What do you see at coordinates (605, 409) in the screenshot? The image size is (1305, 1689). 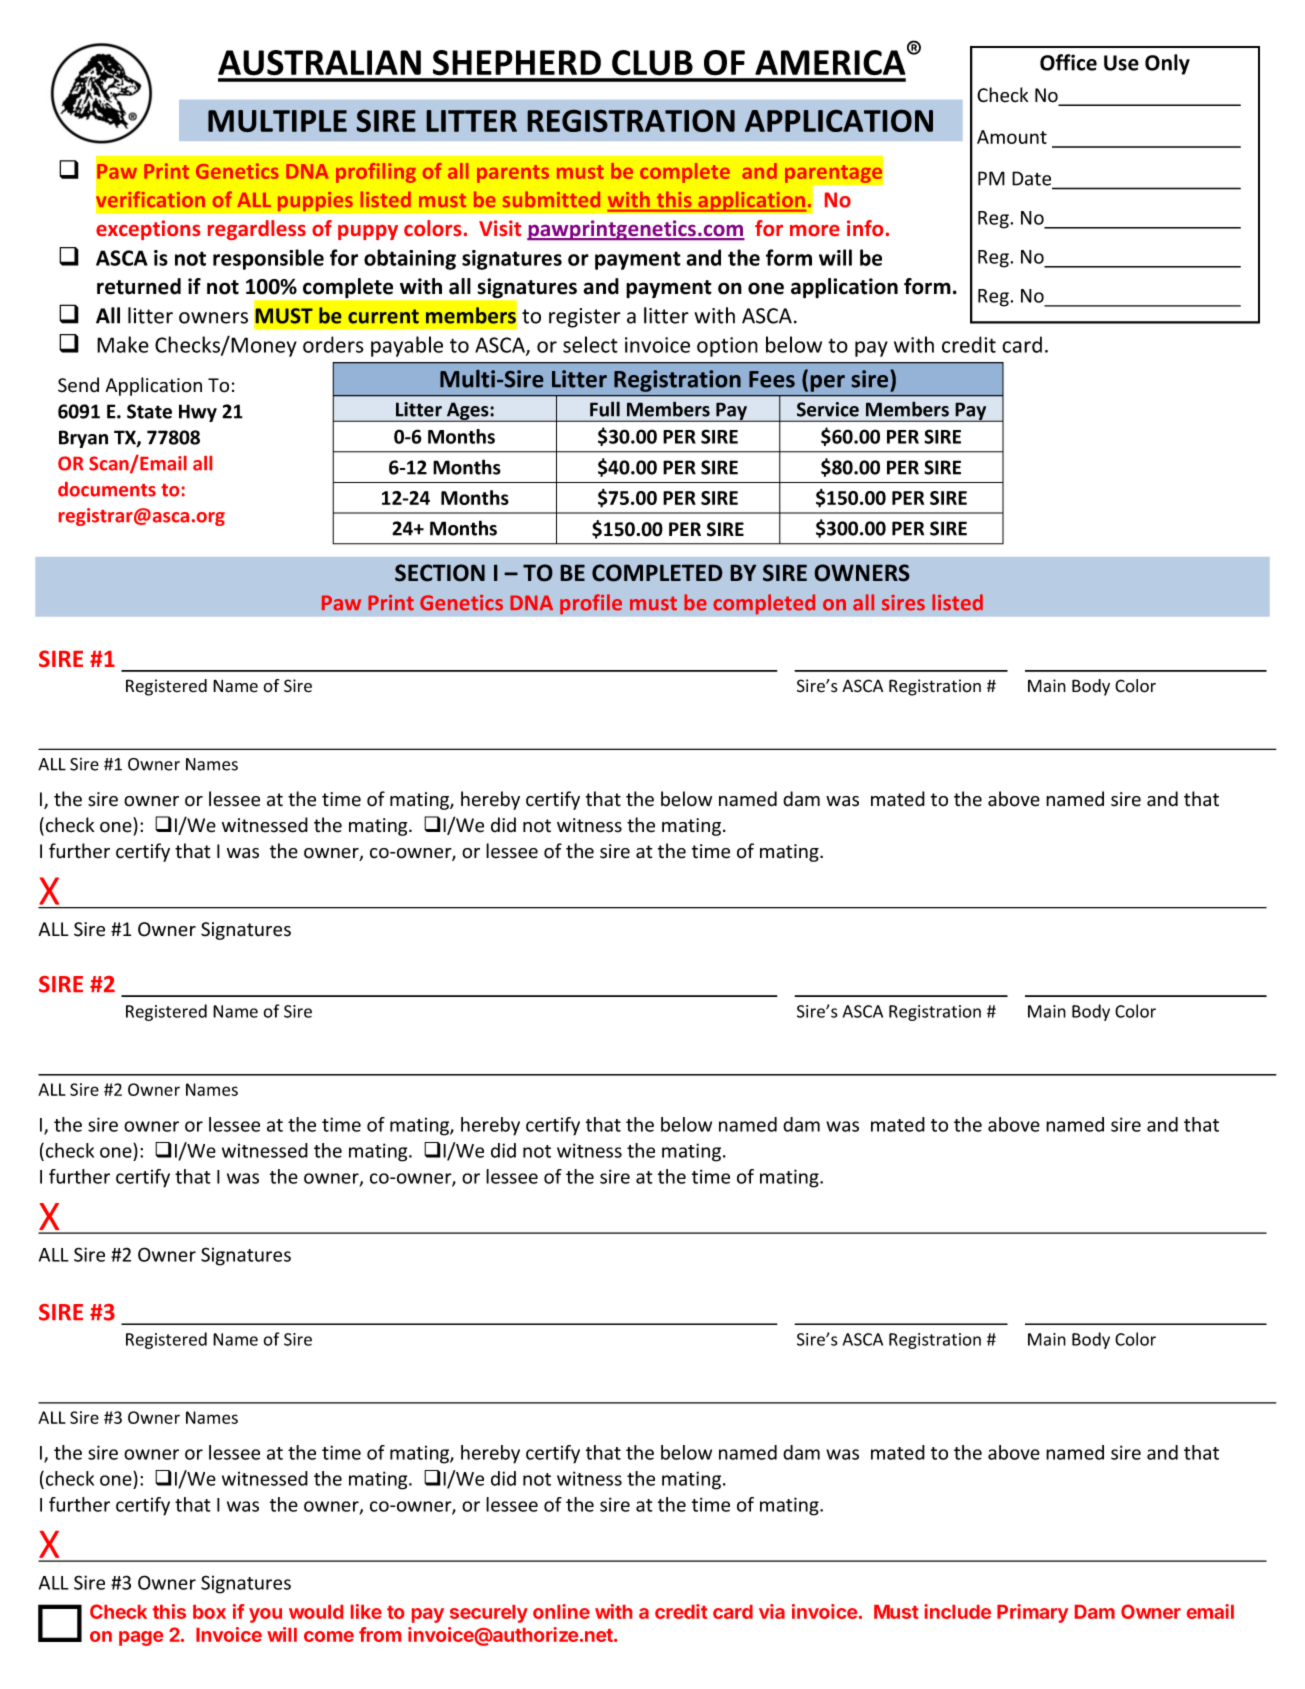 I see `Full` at bounding box center [605, 409].
